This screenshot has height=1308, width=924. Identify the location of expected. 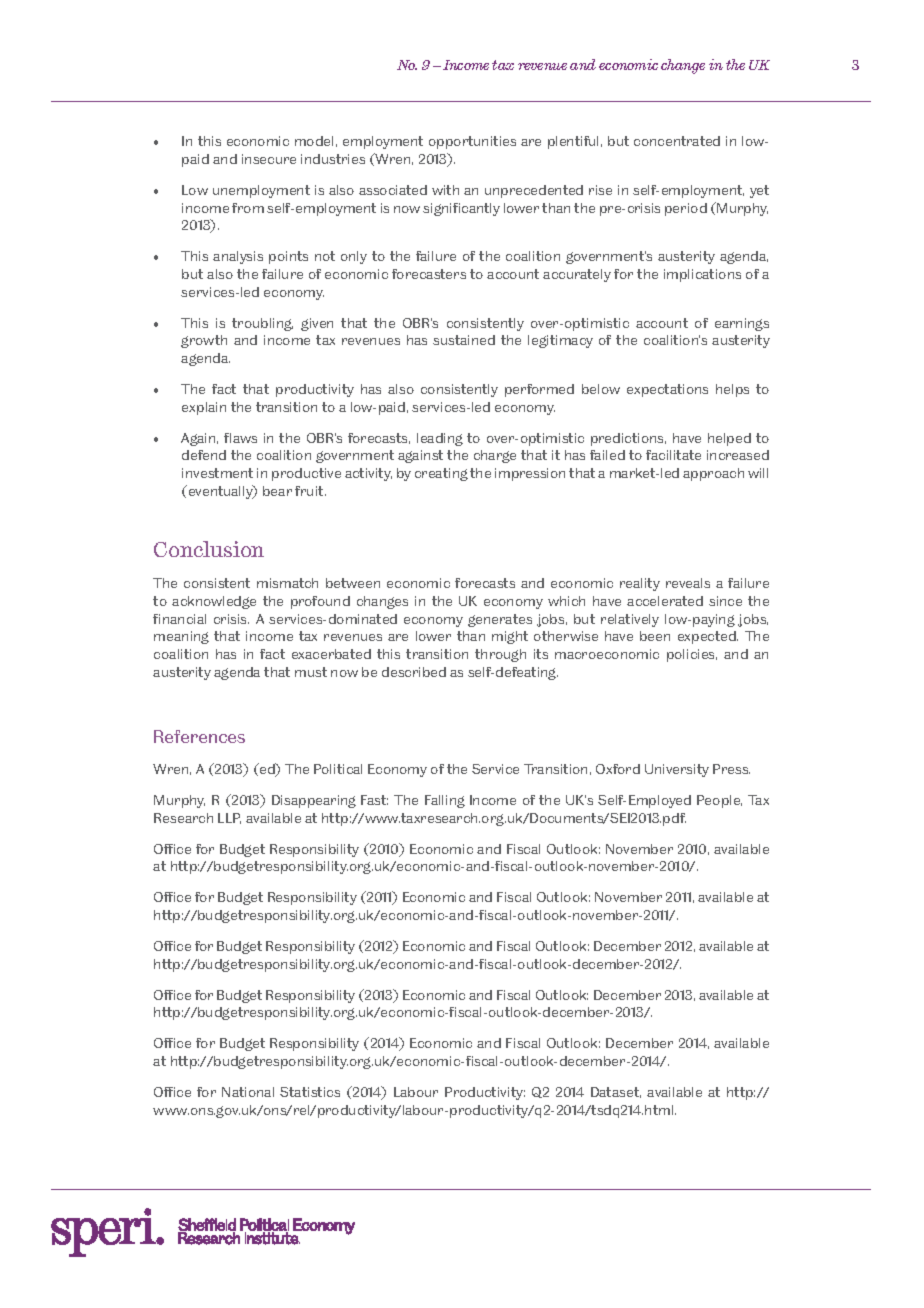
(708, 637).
